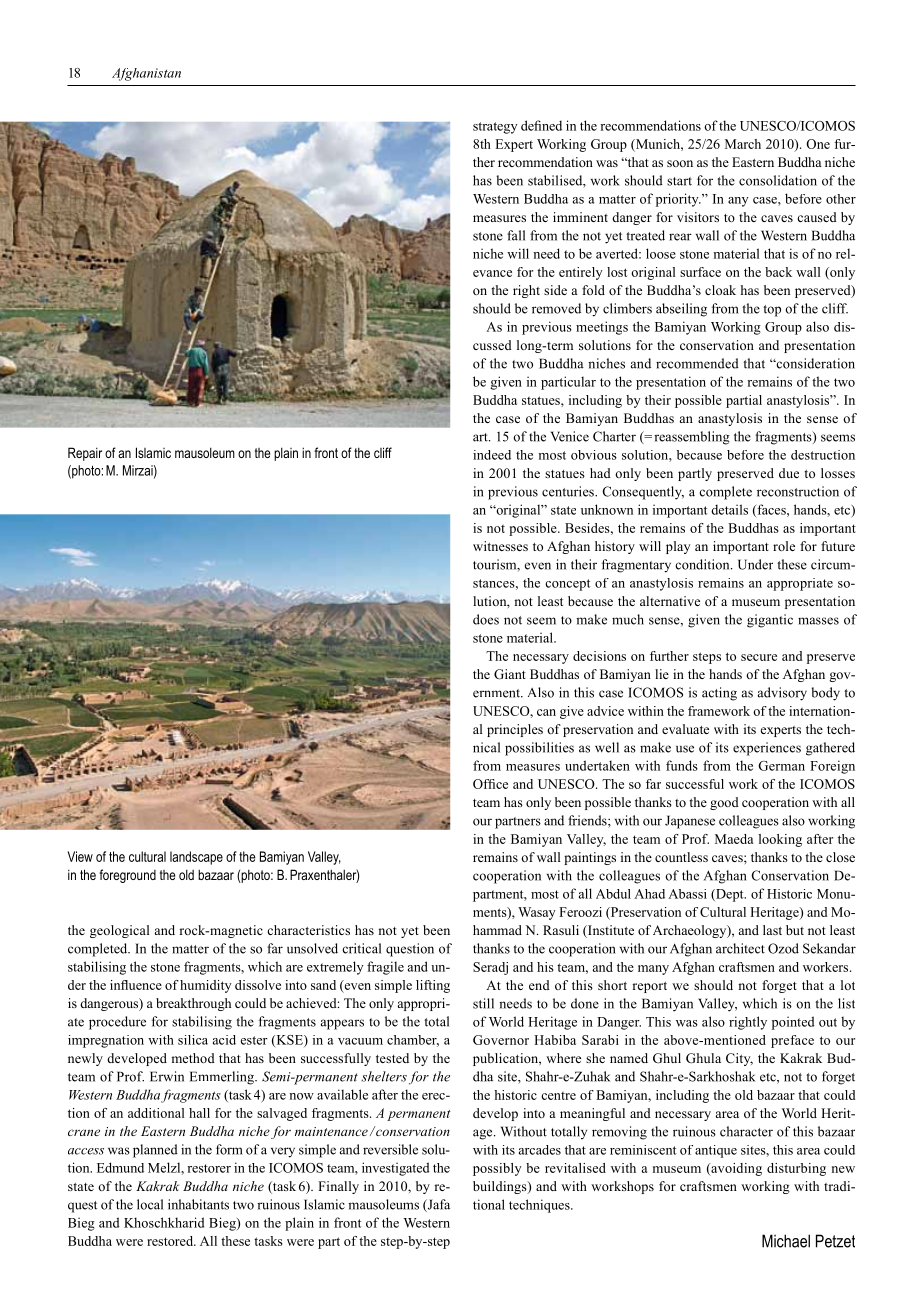  Describe the element at coordinates (495, 128) in the document. I see `strategy` at that location.
